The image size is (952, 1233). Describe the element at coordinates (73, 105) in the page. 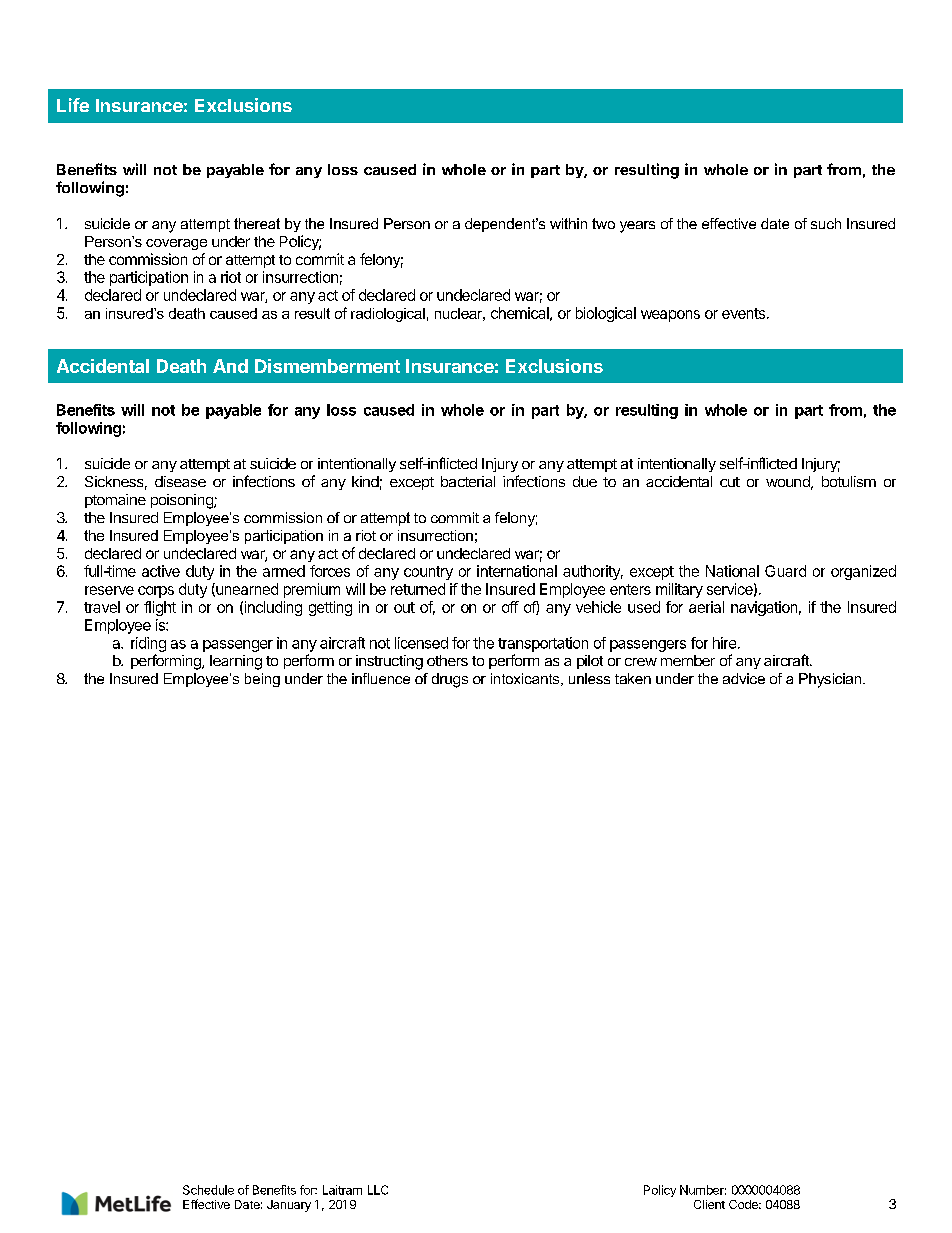

I see `Life` at that location.
